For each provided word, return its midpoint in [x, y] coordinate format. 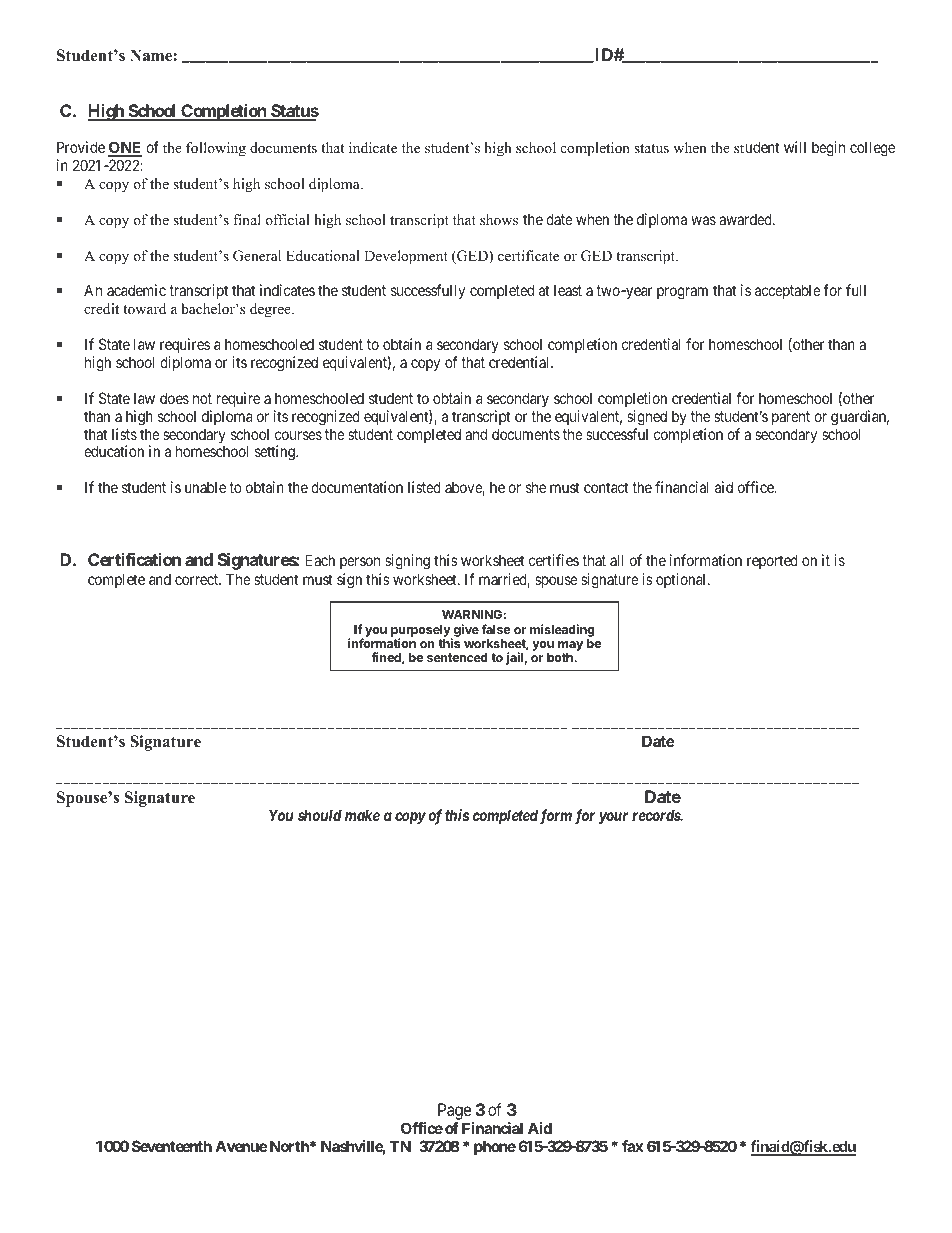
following [216, 149]
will [795, 147]
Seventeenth [172, 1146]
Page [455, 1113]
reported [772, 561]
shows [499, 219]
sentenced [457, 657]
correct [198, 579]
